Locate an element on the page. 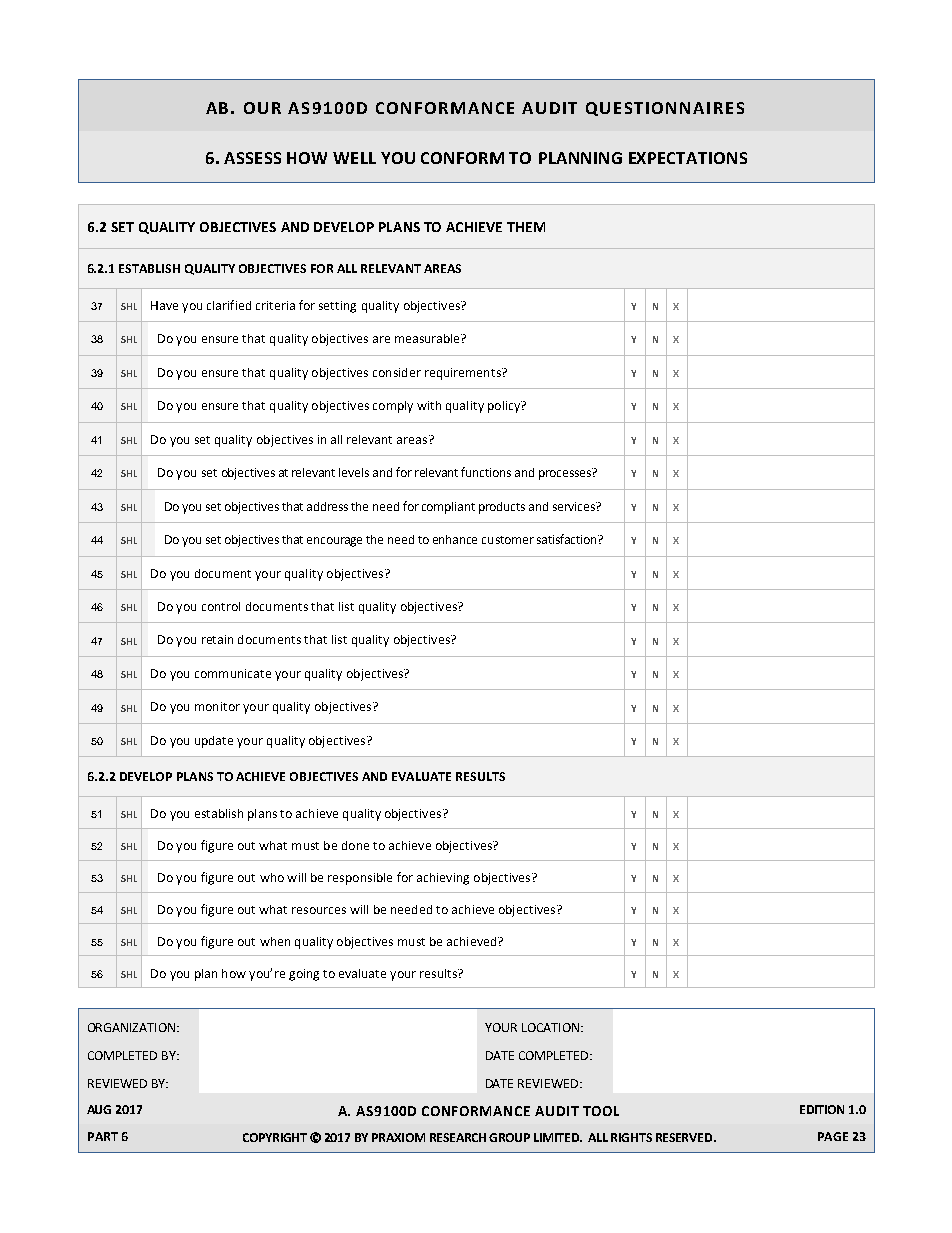 The height and width of the image is (1233, 952). retain is located at coordinates (217, 639).
